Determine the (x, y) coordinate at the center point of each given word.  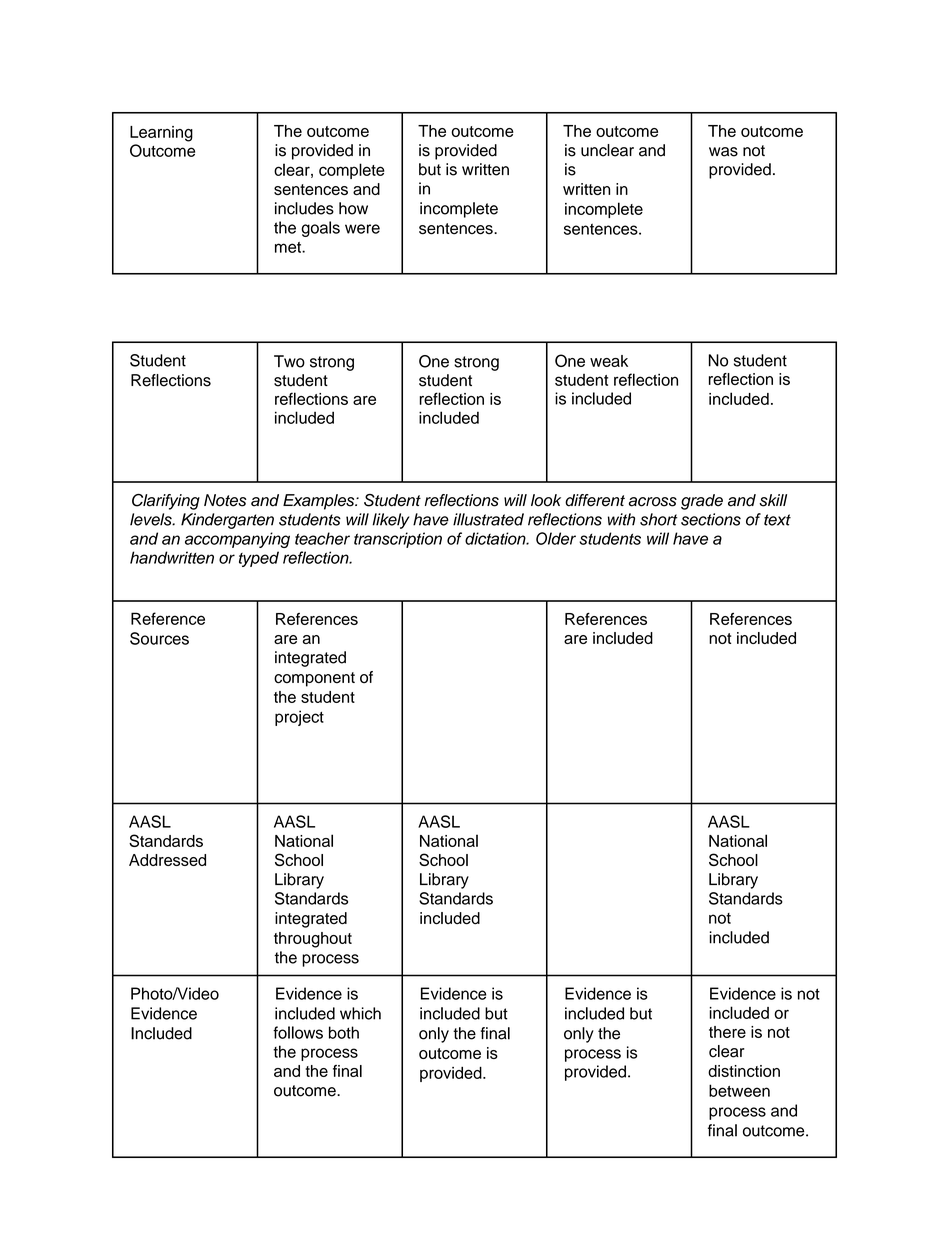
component (314, 679)
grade (702, 502)
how (353, 208)
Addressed (167, 860)
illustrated (488, 519)
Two (289, 361)
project (299, 718)
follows (298, 1032)
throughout (313, 940)
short (659, 519)
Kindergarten (227, 521)
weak (609, 361)
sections (711, 519)
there (727, 1032)
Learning (161, 134)
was (723, 152)
